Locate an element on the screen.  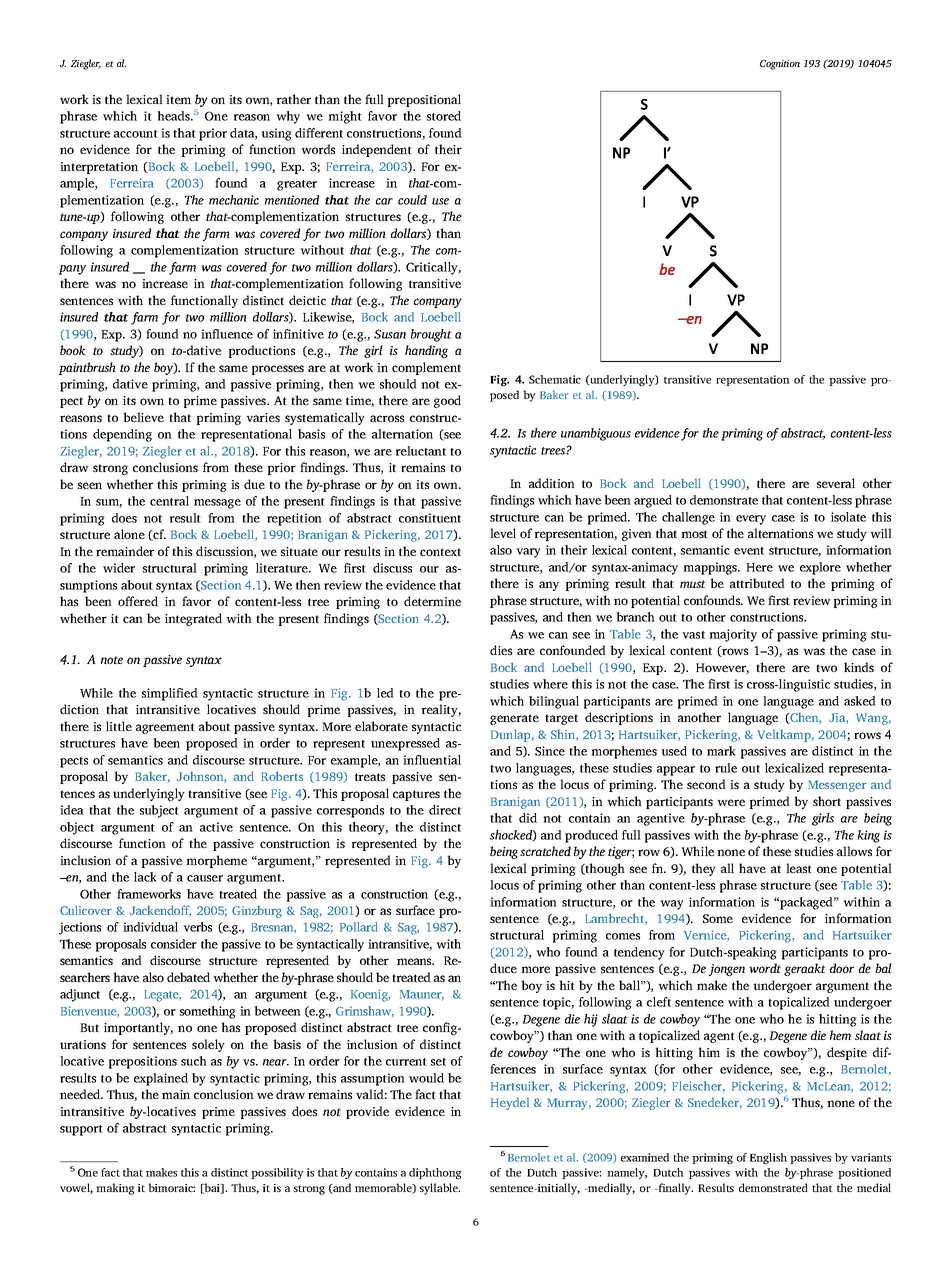
majority is located at coordinates (733, 635).
